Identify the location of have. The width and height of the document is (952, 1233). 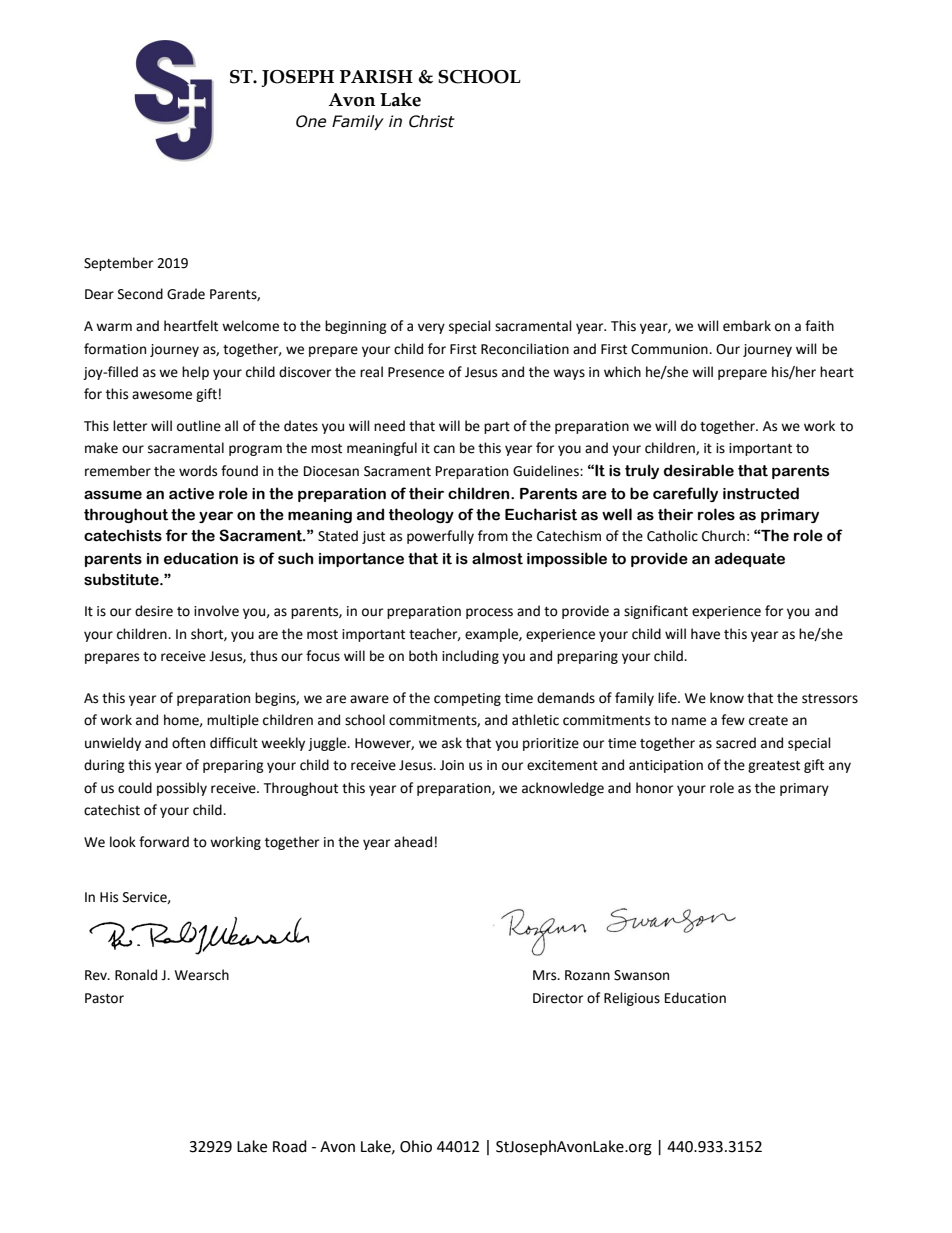
(705, 634).
